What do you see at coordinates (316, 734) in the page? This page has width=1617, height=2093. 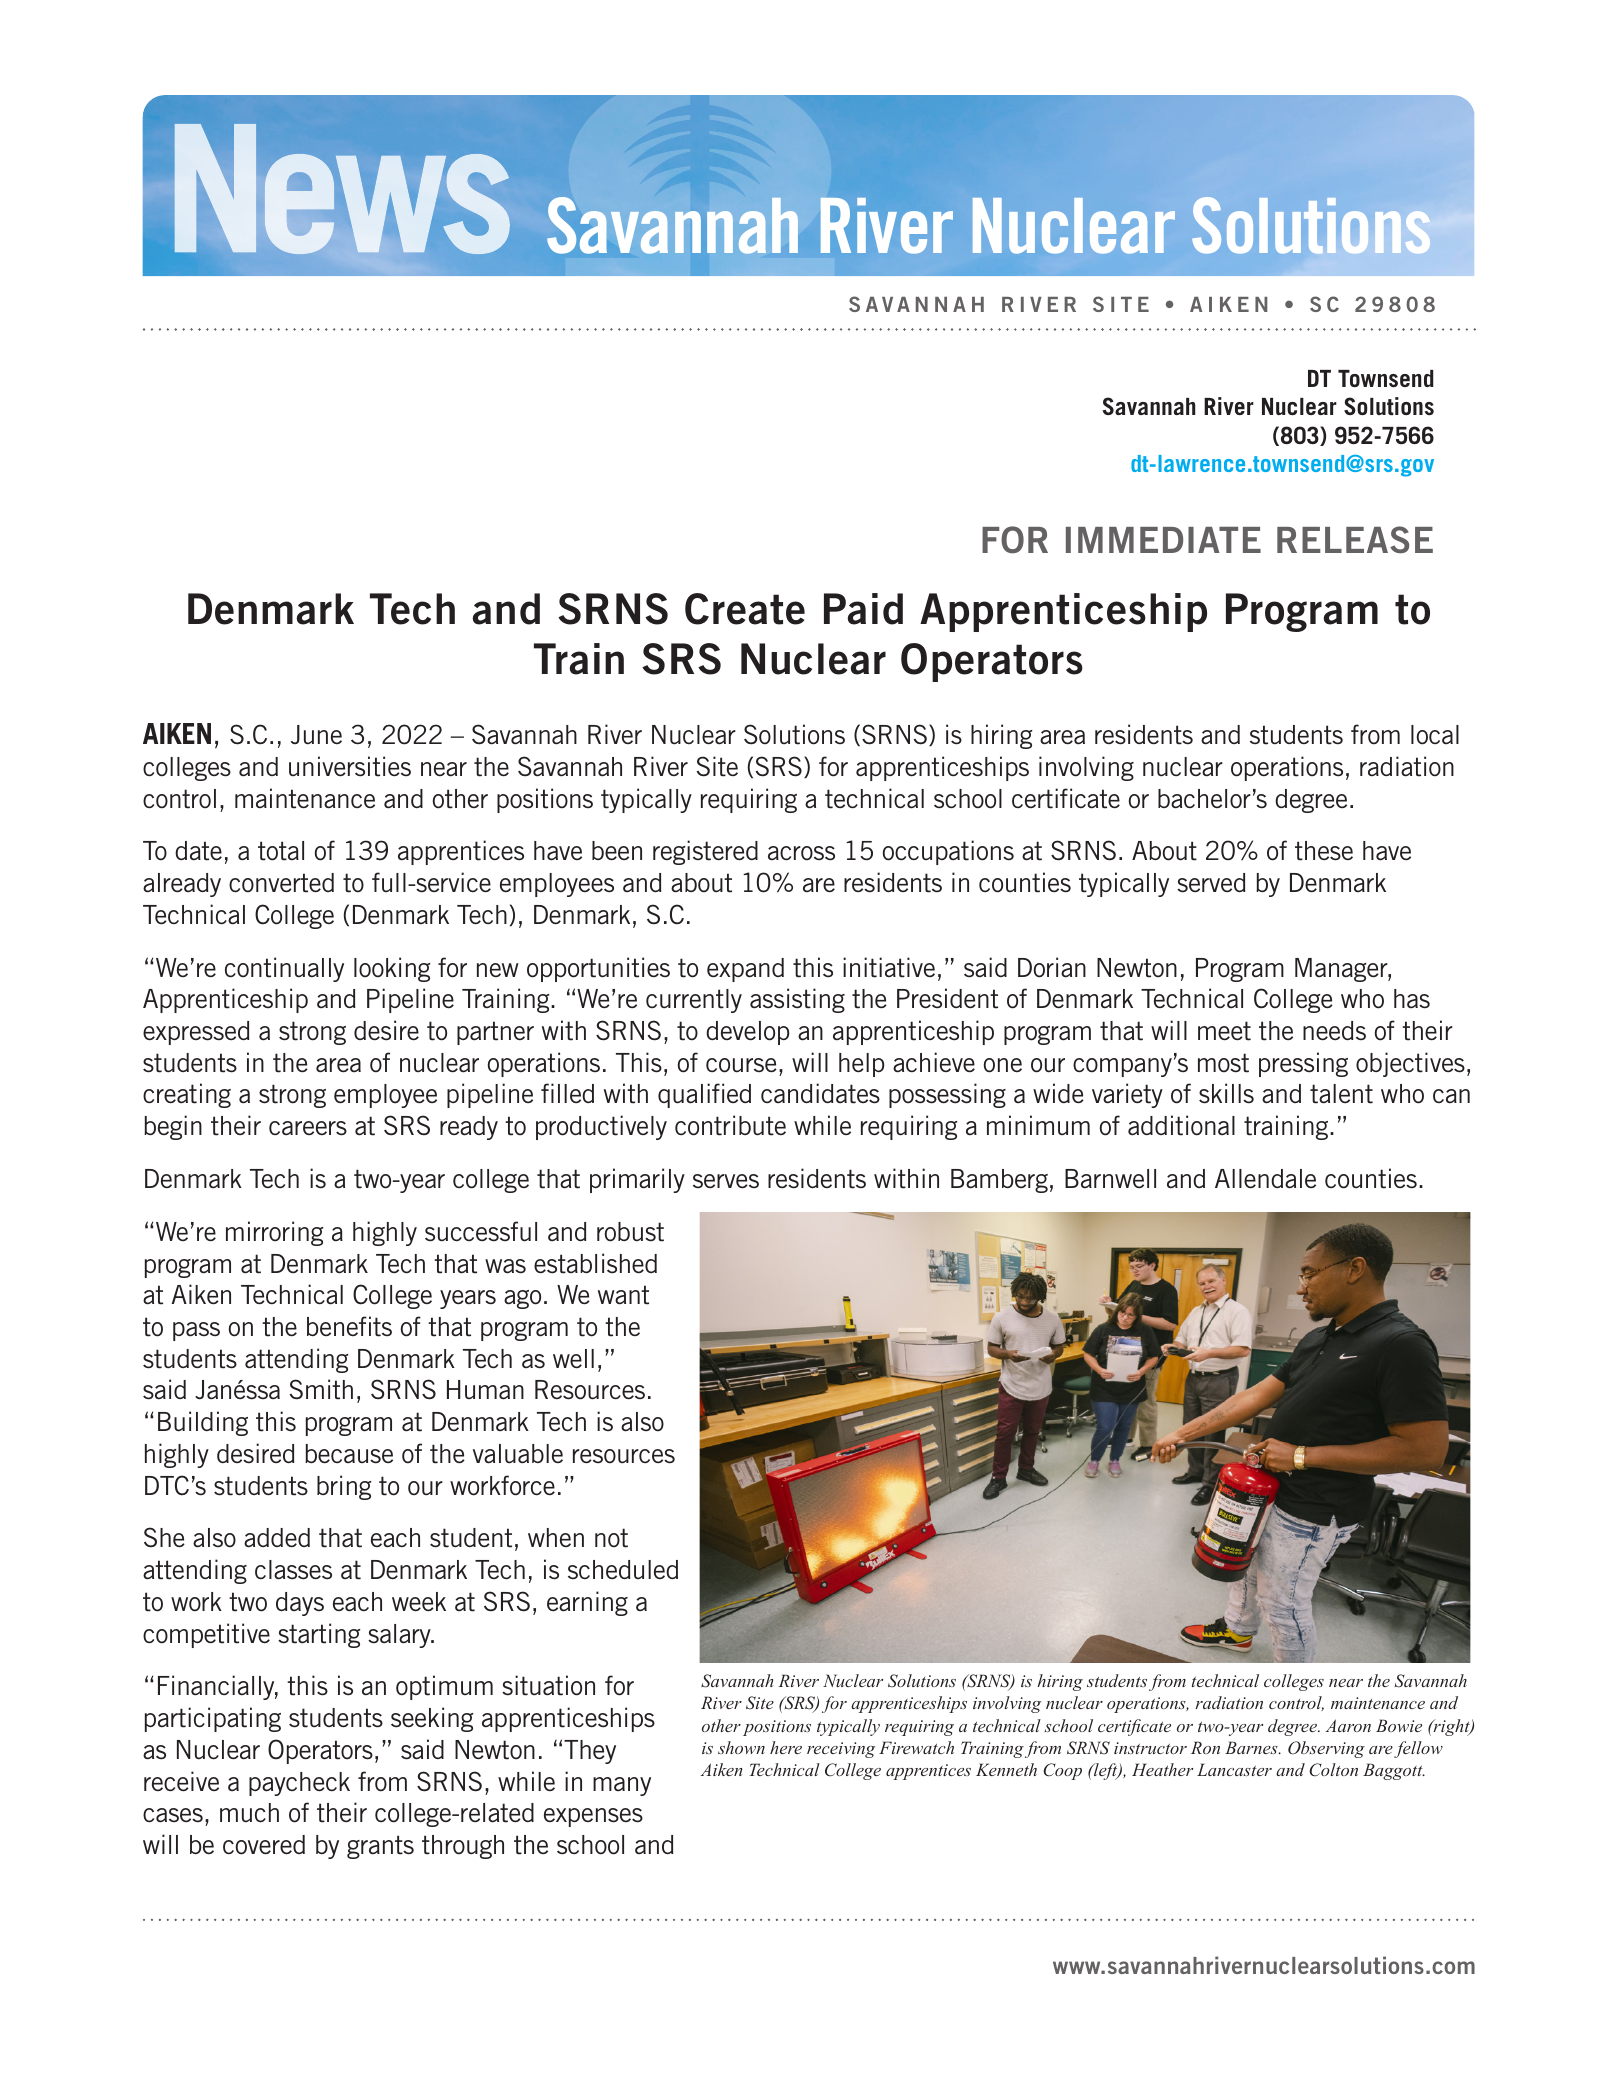 I see `June` at bounding box center [316, 734].
